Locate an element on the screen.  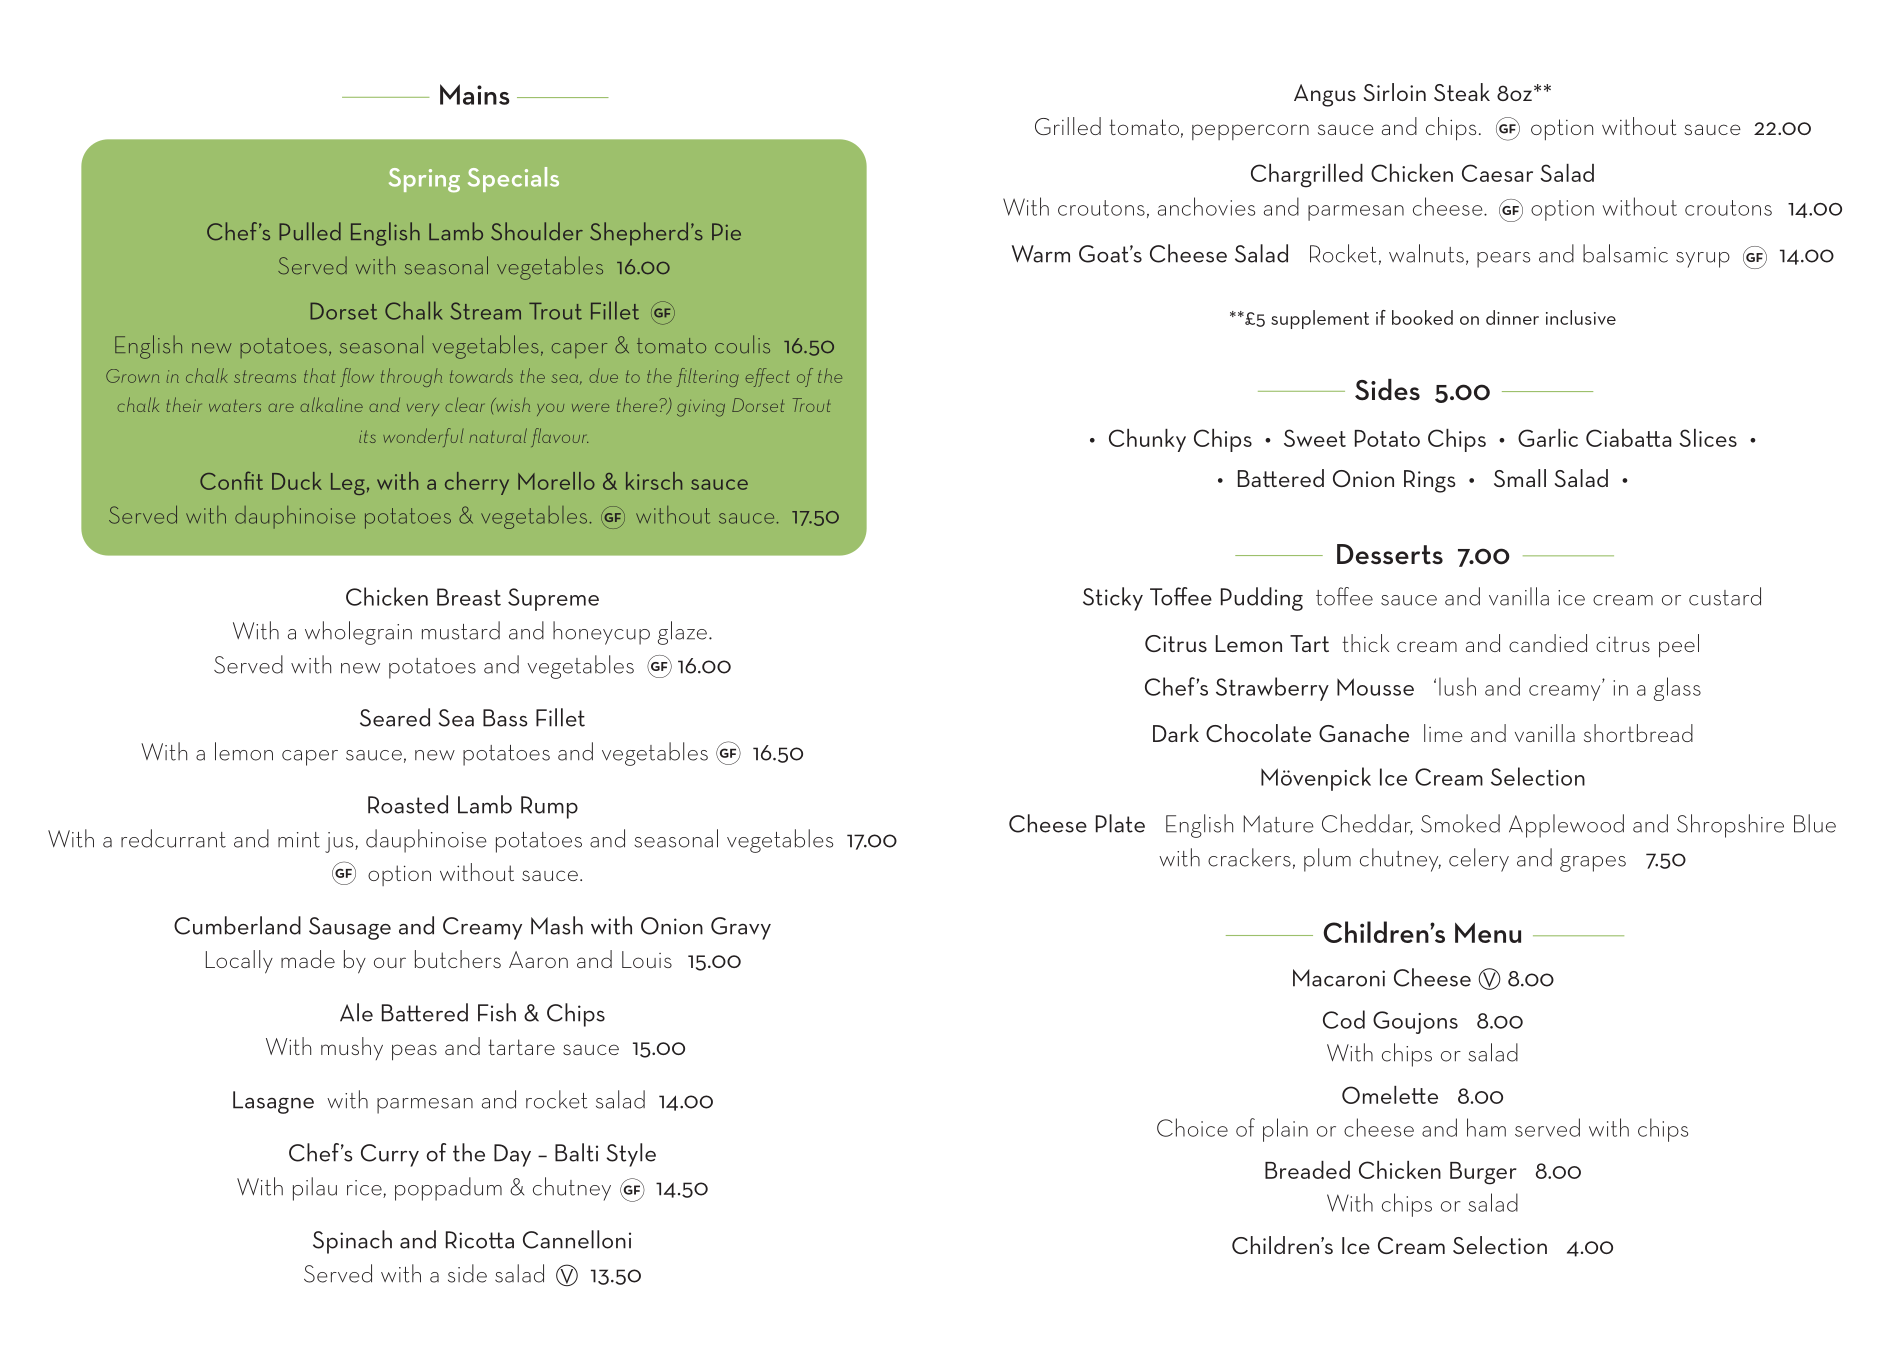
Choice is located at coordinates (1192, 1127).
